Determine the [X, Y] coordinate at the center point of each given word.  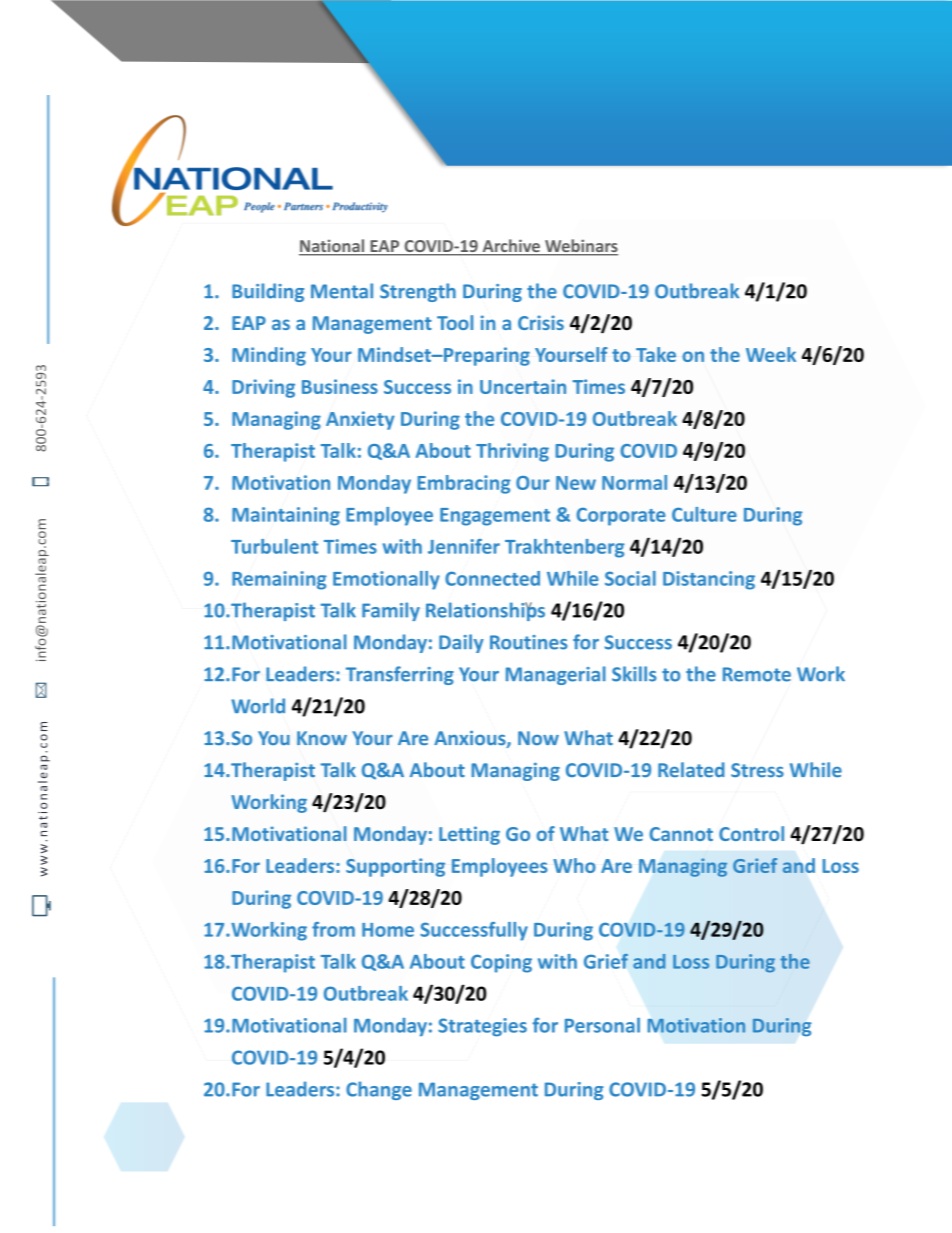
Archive [511, 247]
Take [656, 354]
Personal [602, 1025]
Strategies [482, 1027]
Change [379, 1090]
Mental [342, 291]
